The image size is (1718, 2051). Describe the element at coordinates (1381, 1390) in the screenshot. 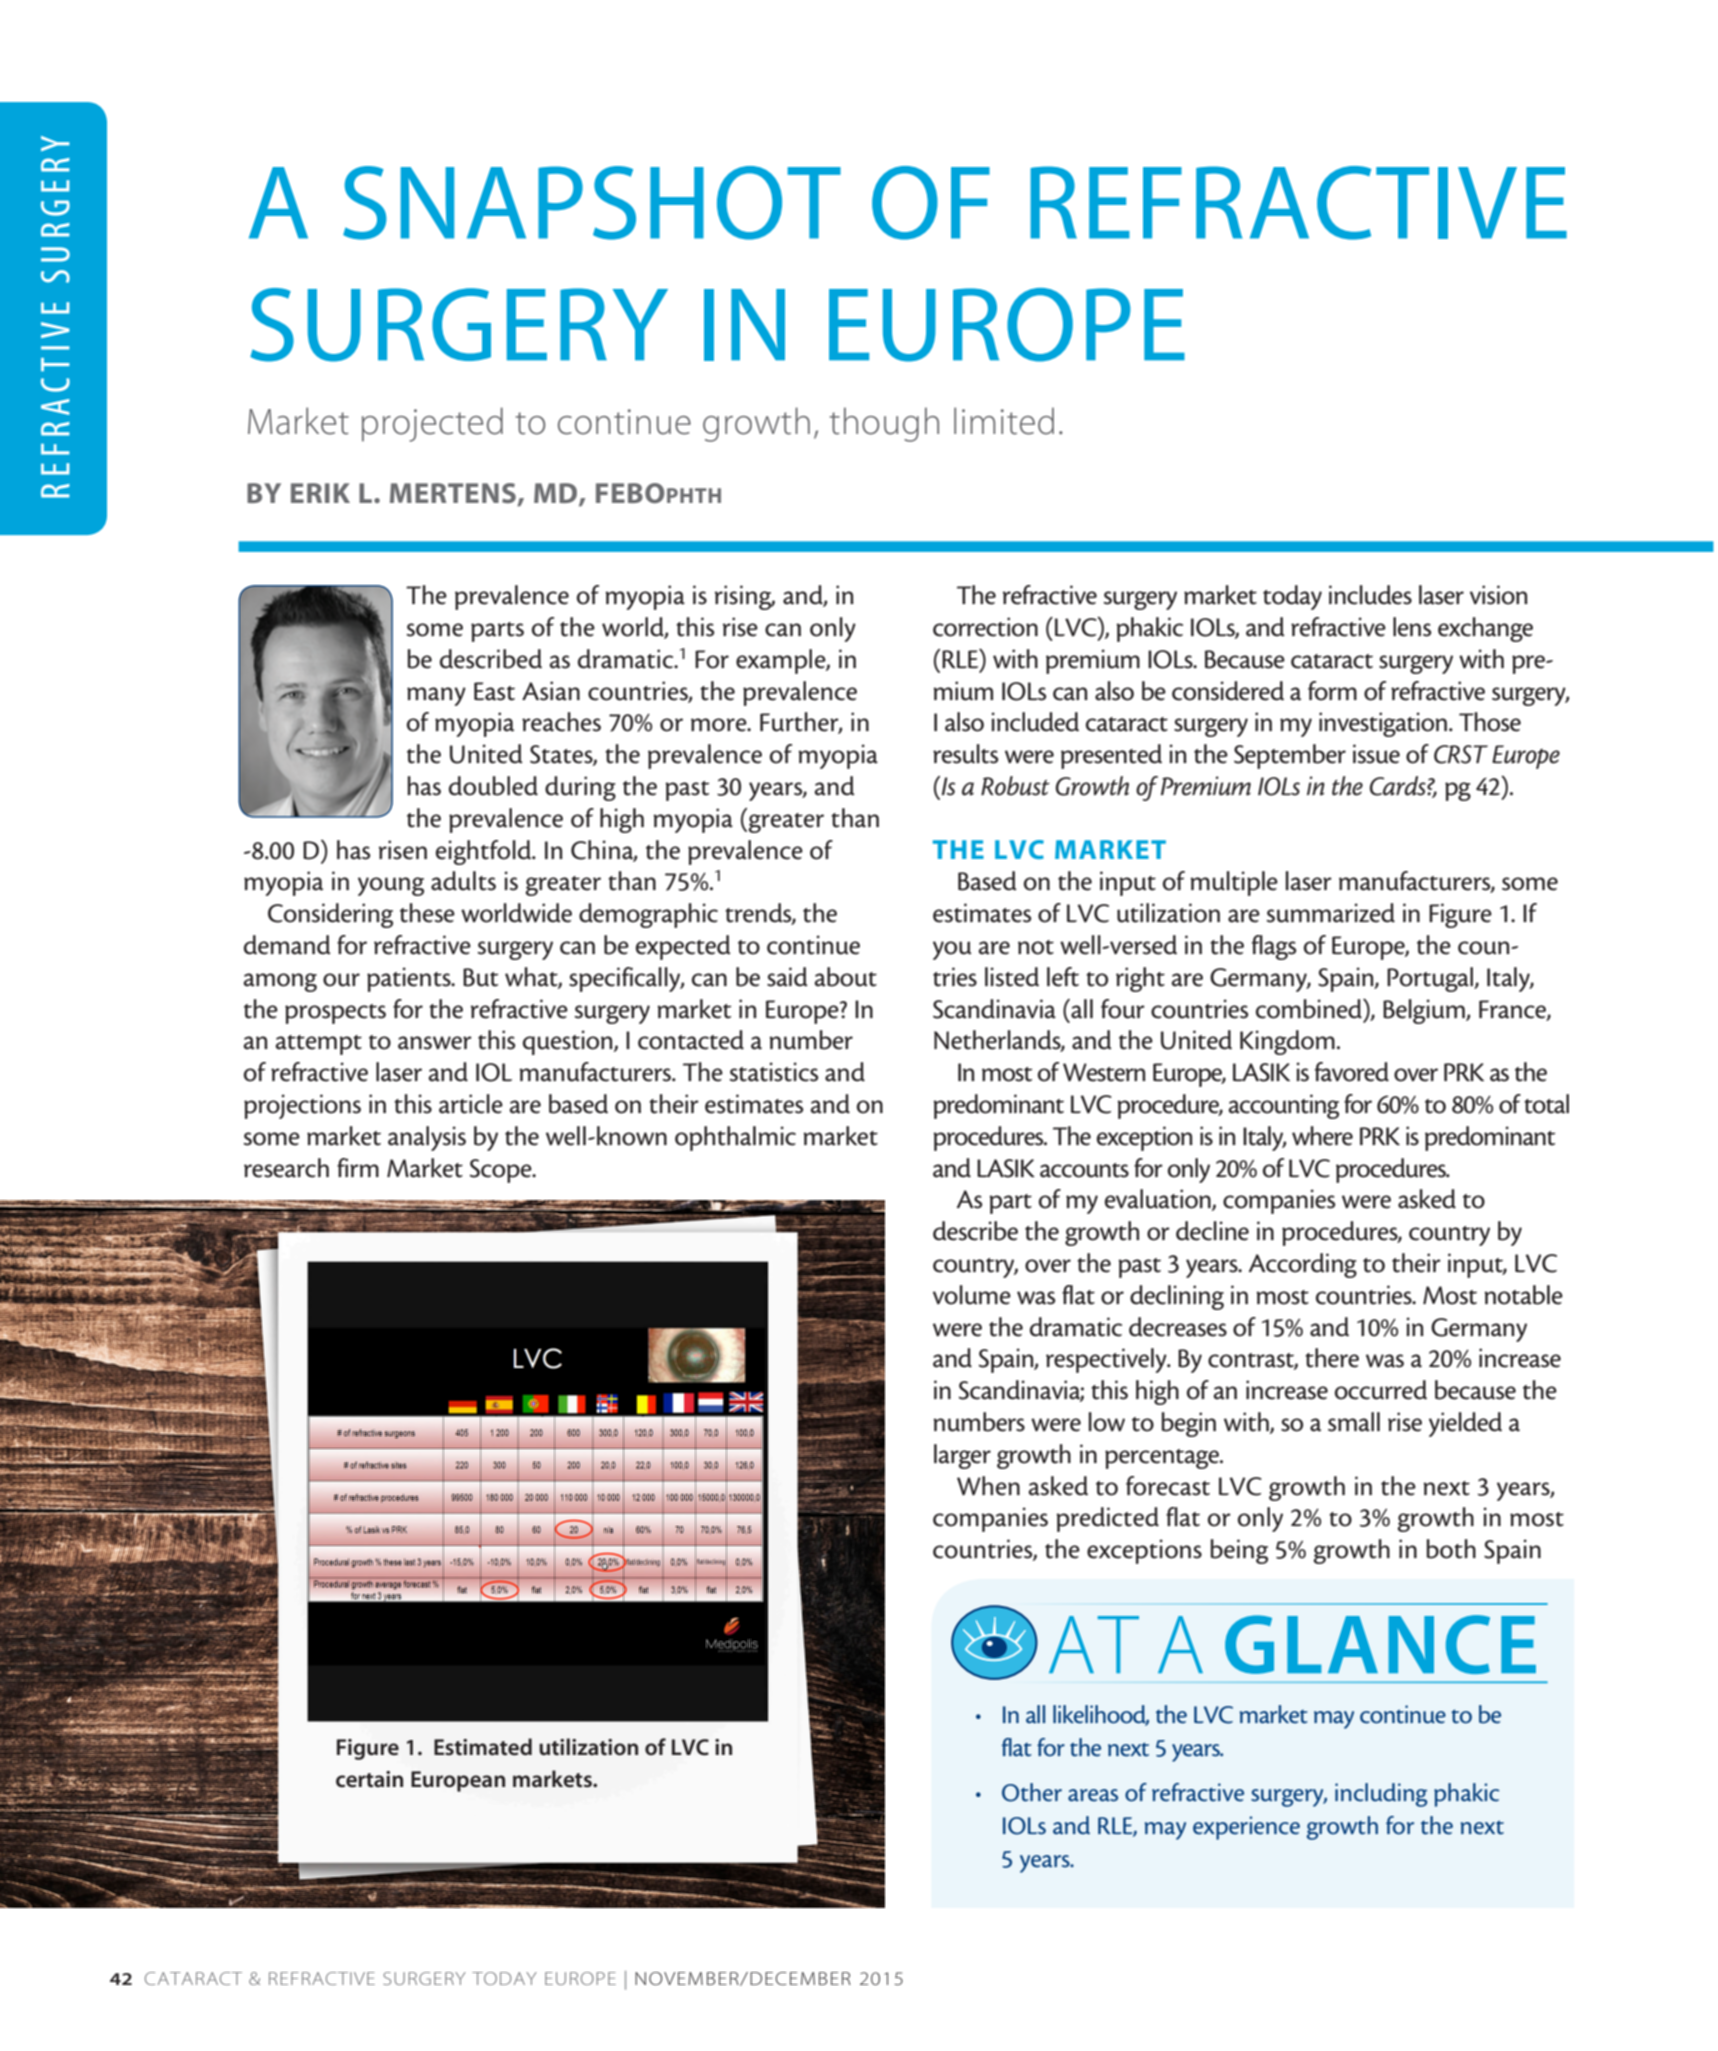

I see `occurred` at that location.
